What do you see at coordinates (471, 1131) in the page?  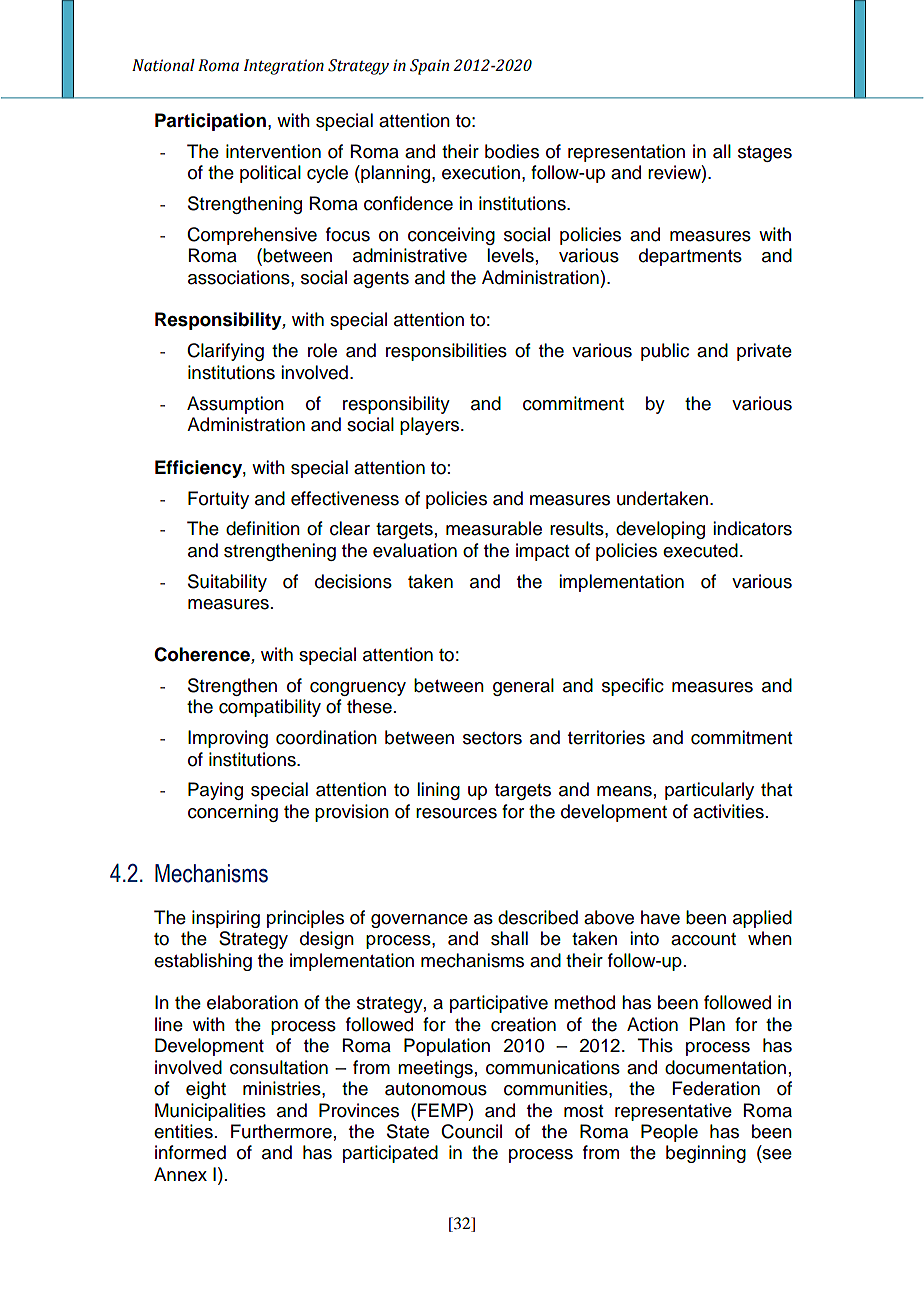 I see `Council` at bounding box center [471, 1131].
